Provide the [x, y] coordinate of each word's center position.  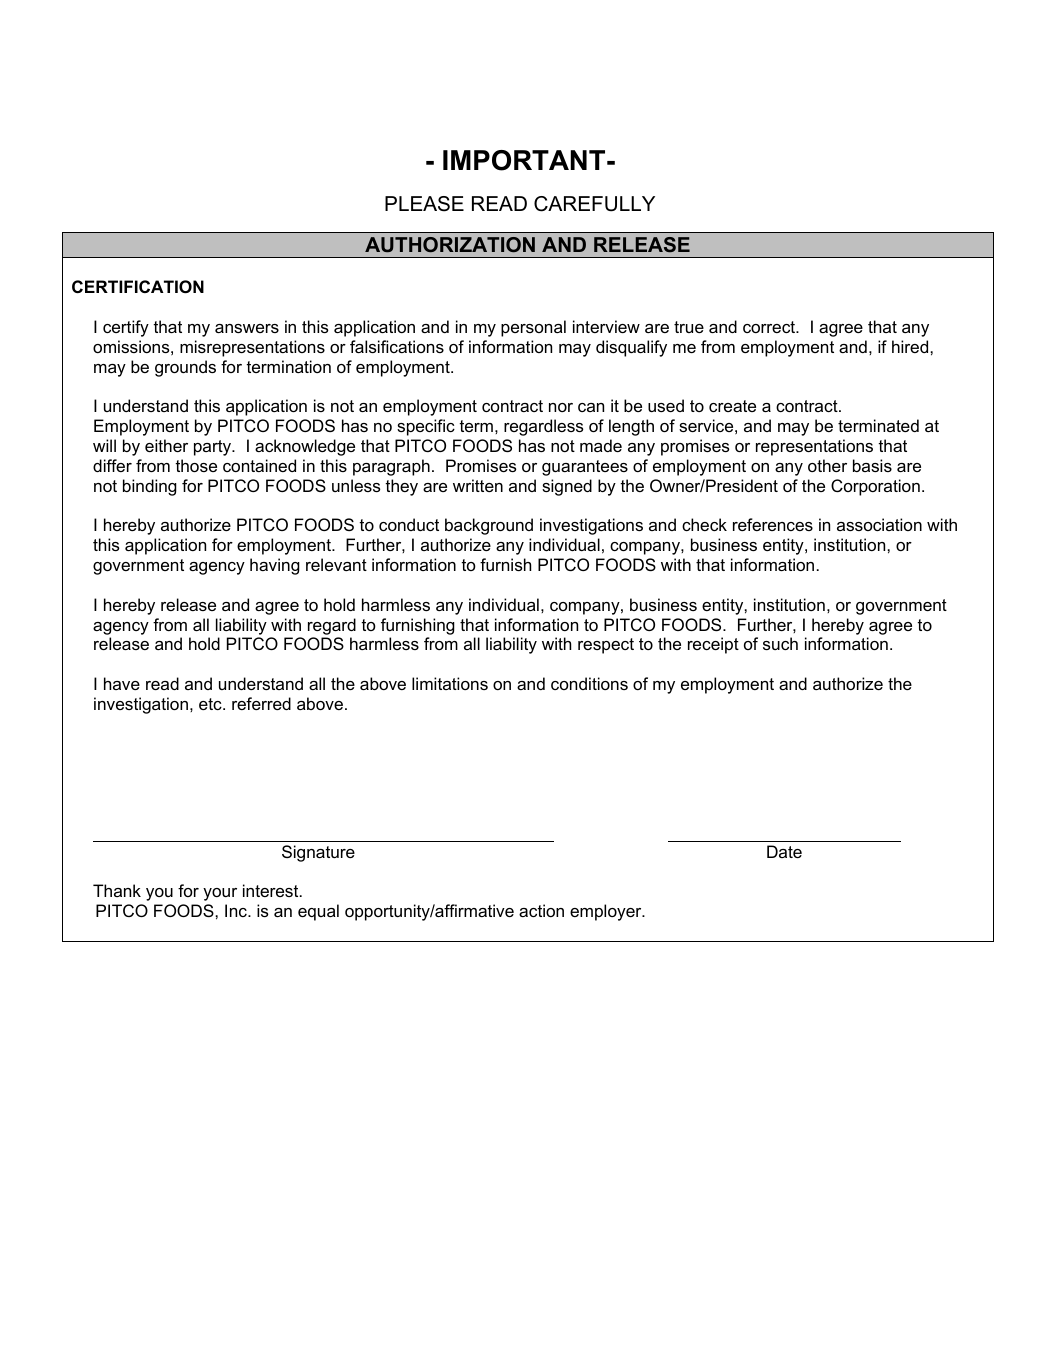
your [220, 894]
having [275, 566]
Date [784, 851]
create [732, 406]
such [780, 643]
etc [211, 704]
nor [561, 407]
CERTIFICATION [138, 286]
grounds [185, 368]
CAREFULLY [594, 204]
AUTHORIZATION [450, 244]
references [773, 524]
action [541, 910]
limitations [450, 683]
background [489, 526]
